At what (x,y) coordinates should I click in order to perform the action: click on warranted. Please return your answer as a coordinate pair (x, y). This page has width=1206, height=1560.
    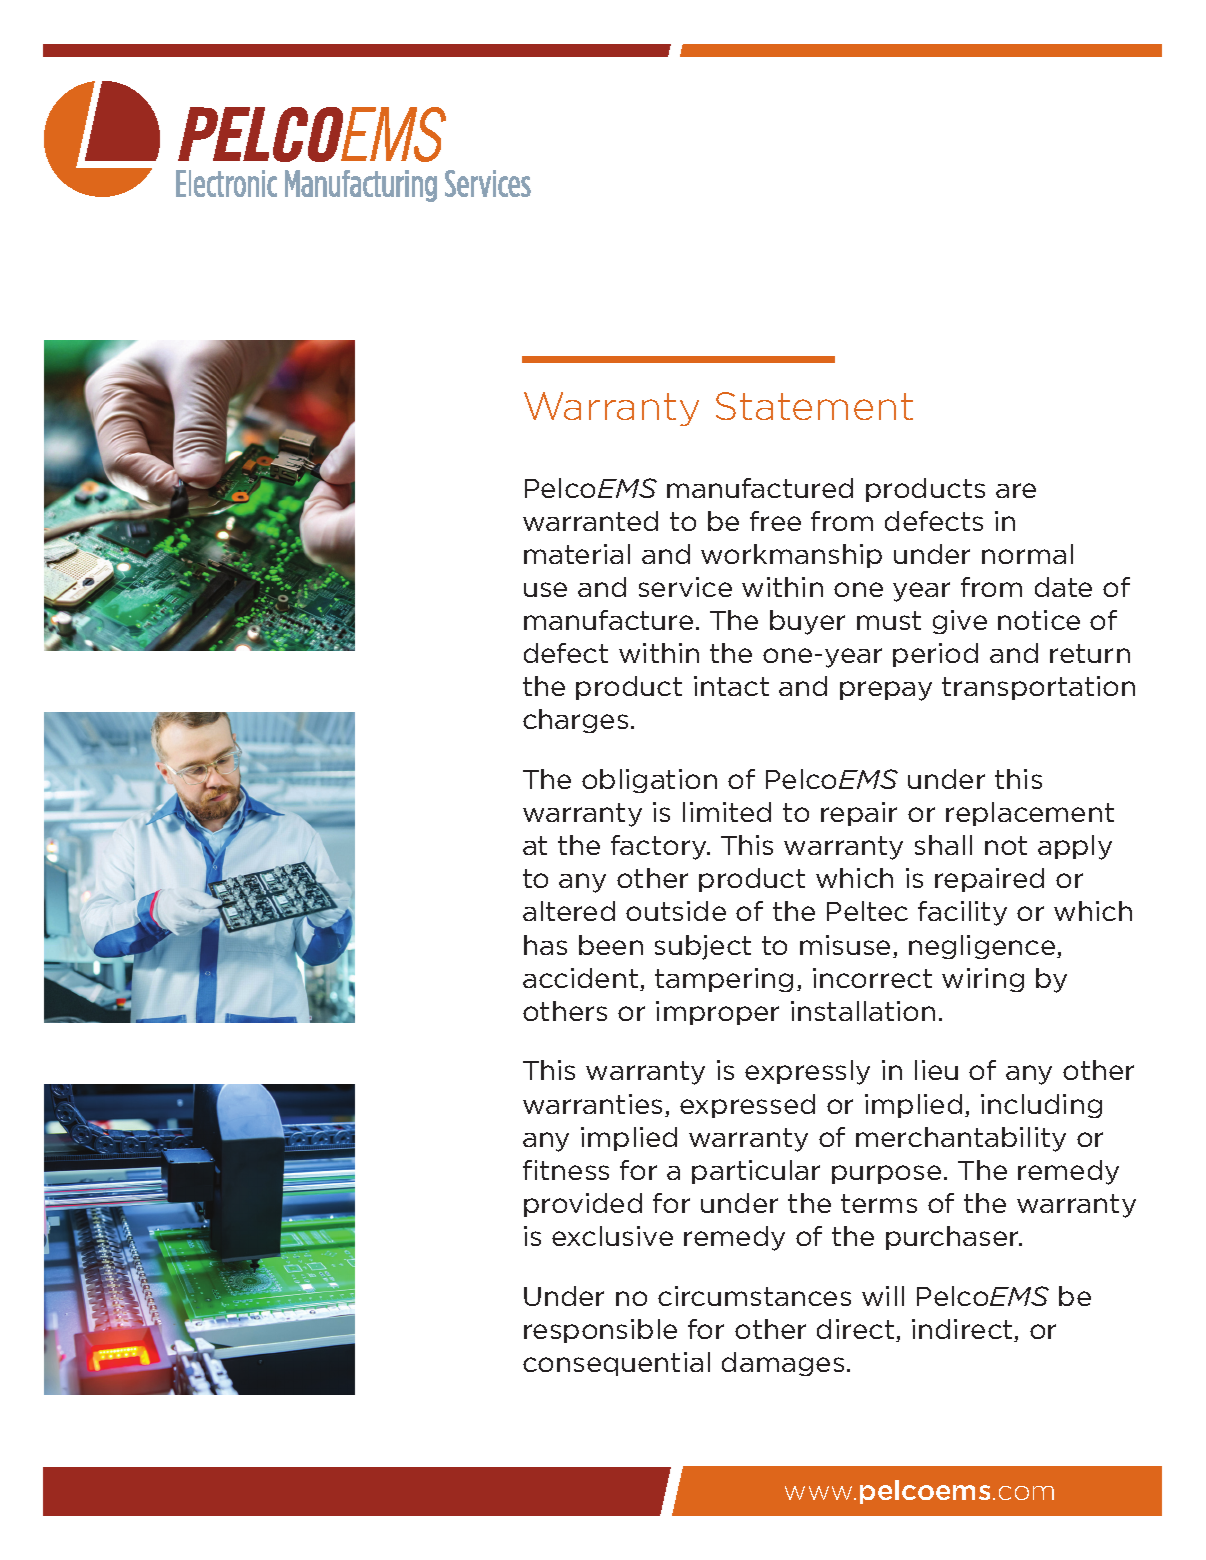
    Looking at the image, I should click on (590, 521).
